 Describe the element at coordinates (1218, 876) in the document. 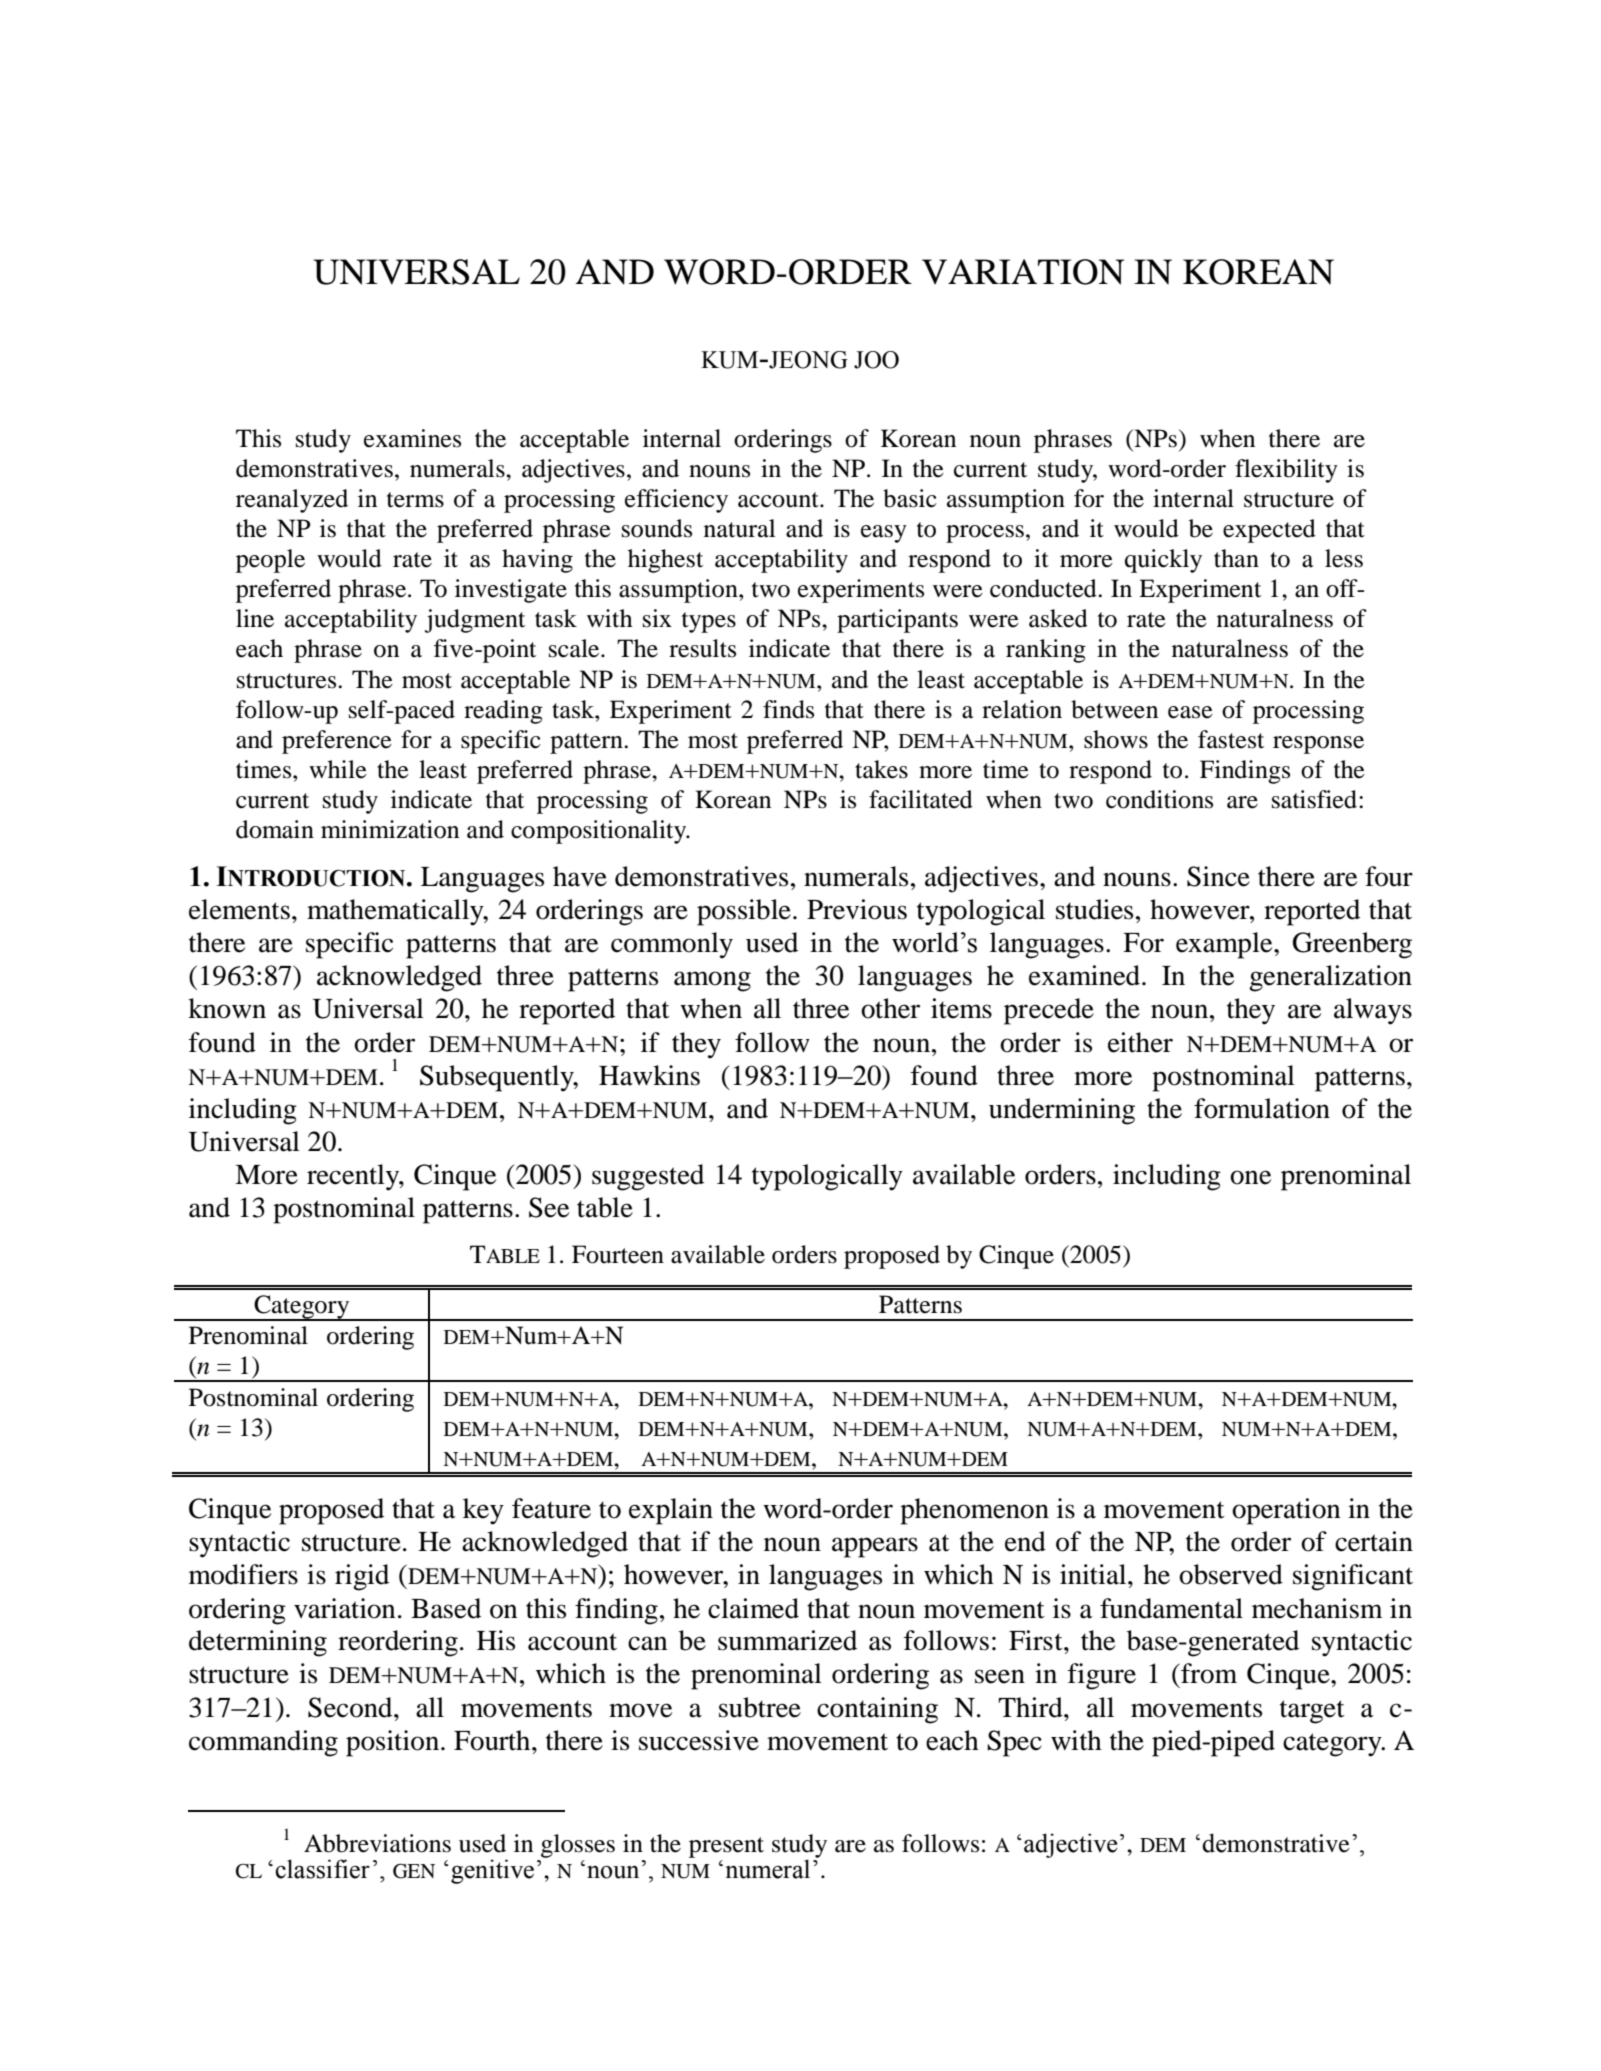

I see `Since` at that location.
